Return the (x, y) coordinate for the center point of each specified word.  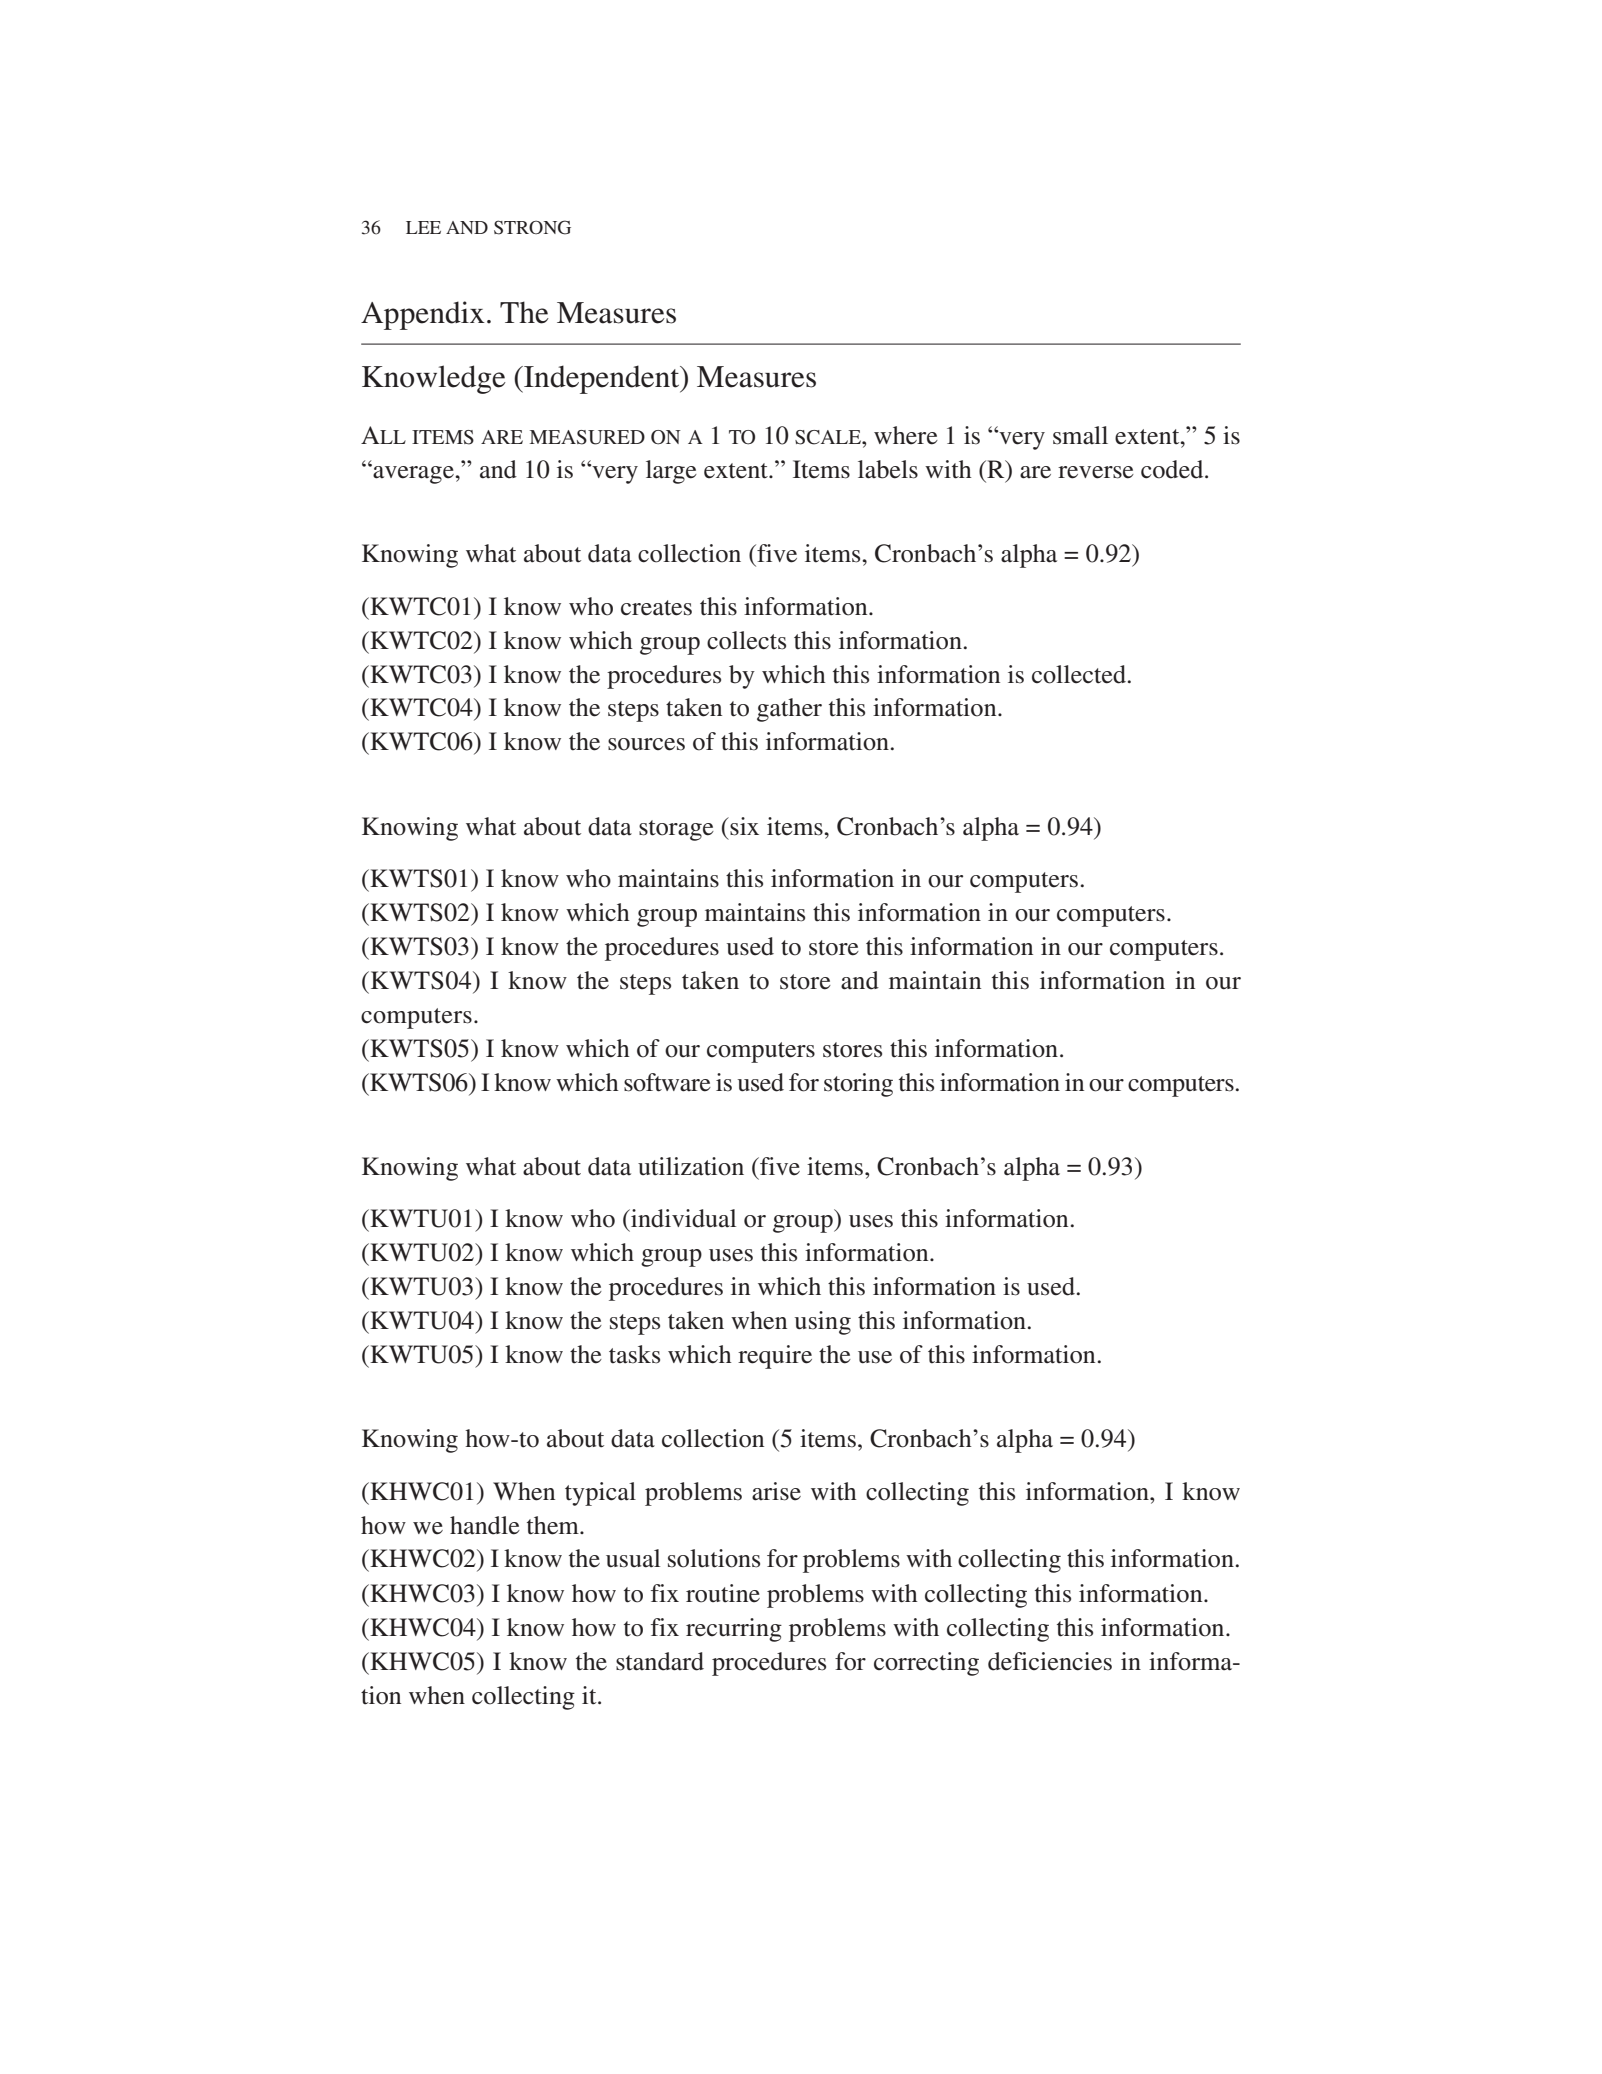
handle (485, 1525)
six (743, 826)
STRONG (532, 227)
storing (858, 1085)
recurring (734, 1630)
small (1080, 435)
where (906, 435)
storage (676, 830)
